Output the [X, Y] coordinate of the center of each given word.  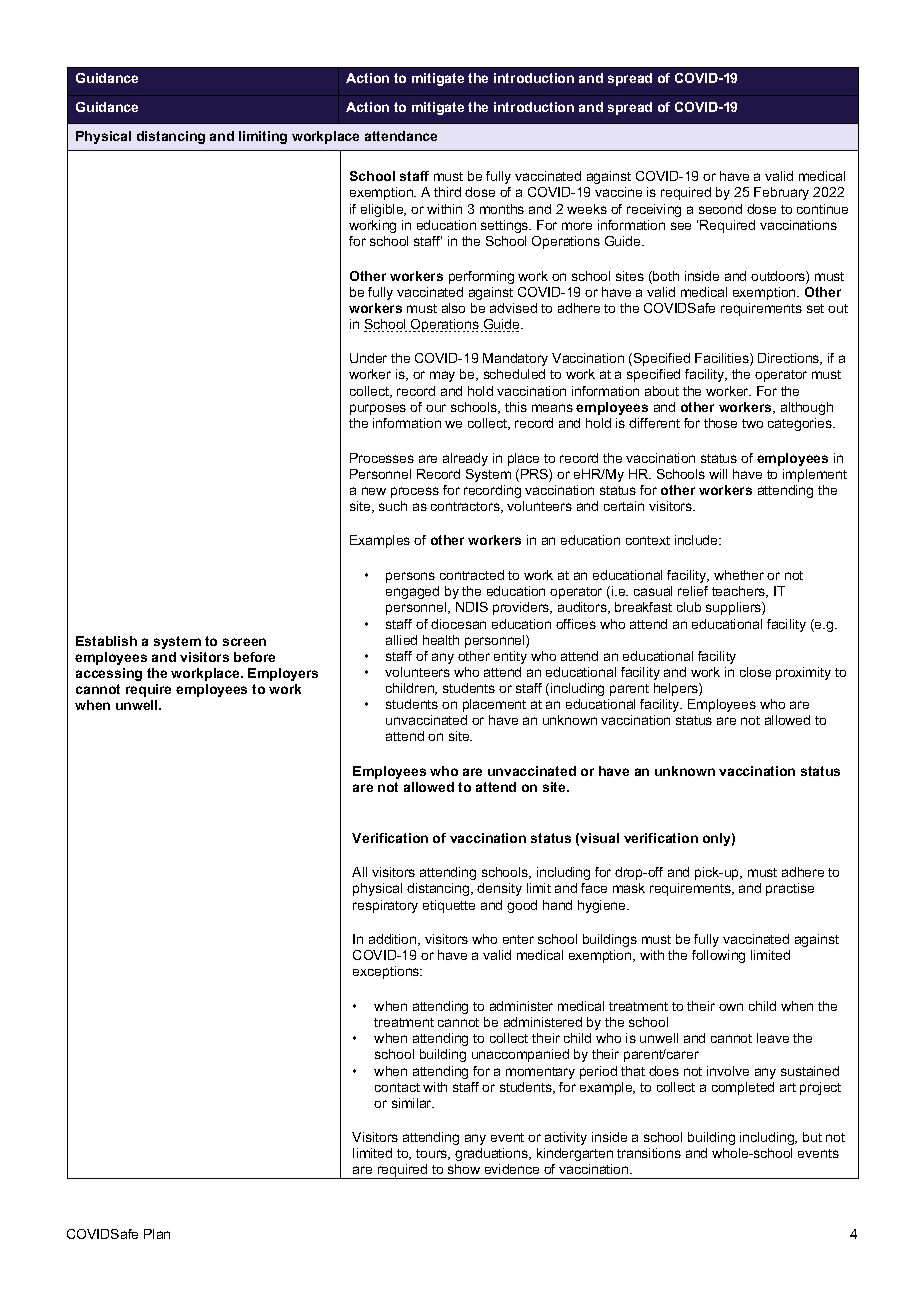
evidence [512, 1169]
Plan [157, 1234]
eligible [383, 210]
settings [506, 226]
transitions [649, 1153]
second [720, 209]
